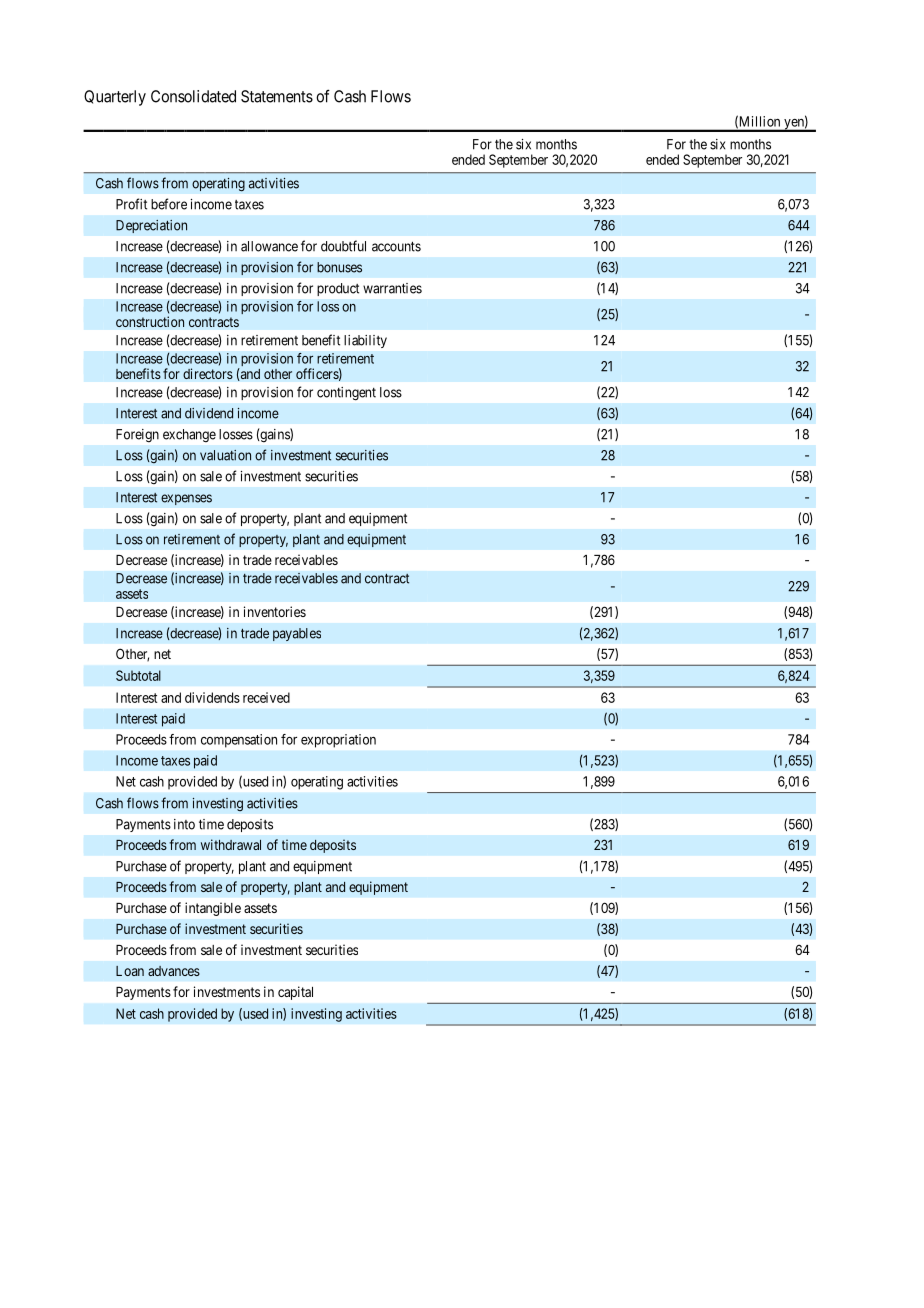  What do you see at coordinates (277, 96) in the page?
I see `Statements` at bounding box center [277, 96].
